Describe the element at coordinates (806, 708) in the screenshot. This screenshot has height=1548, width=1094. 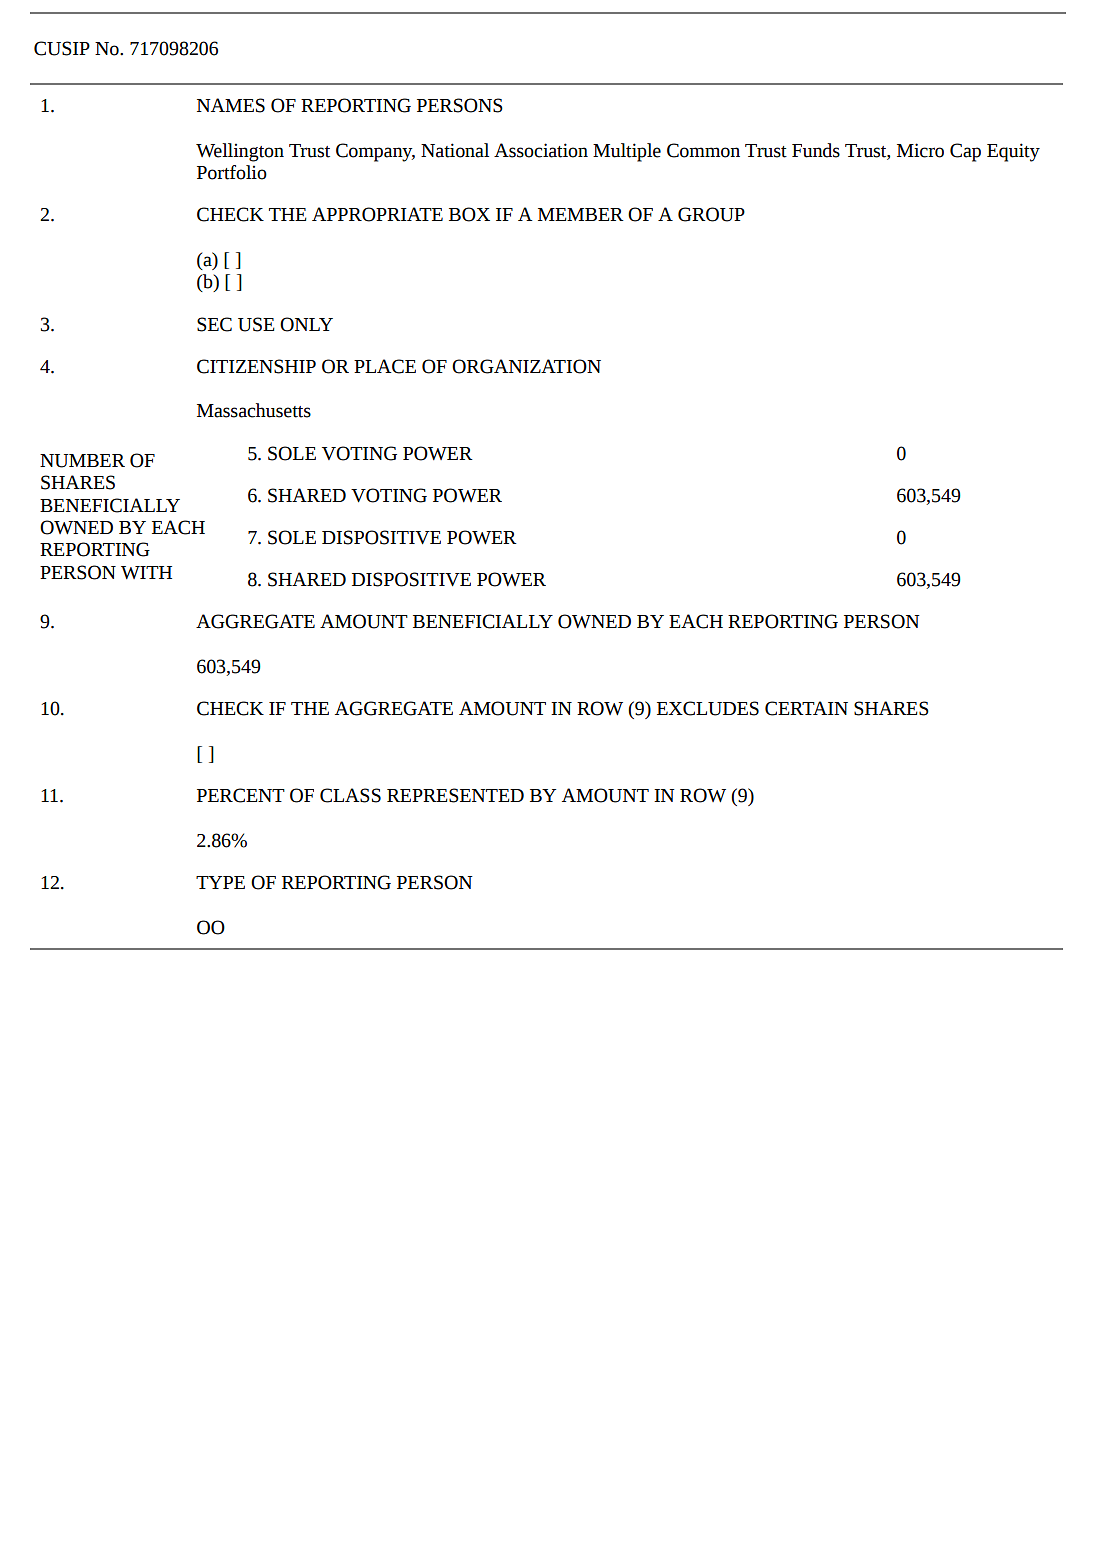
I see `CERTAIN` at that location.
